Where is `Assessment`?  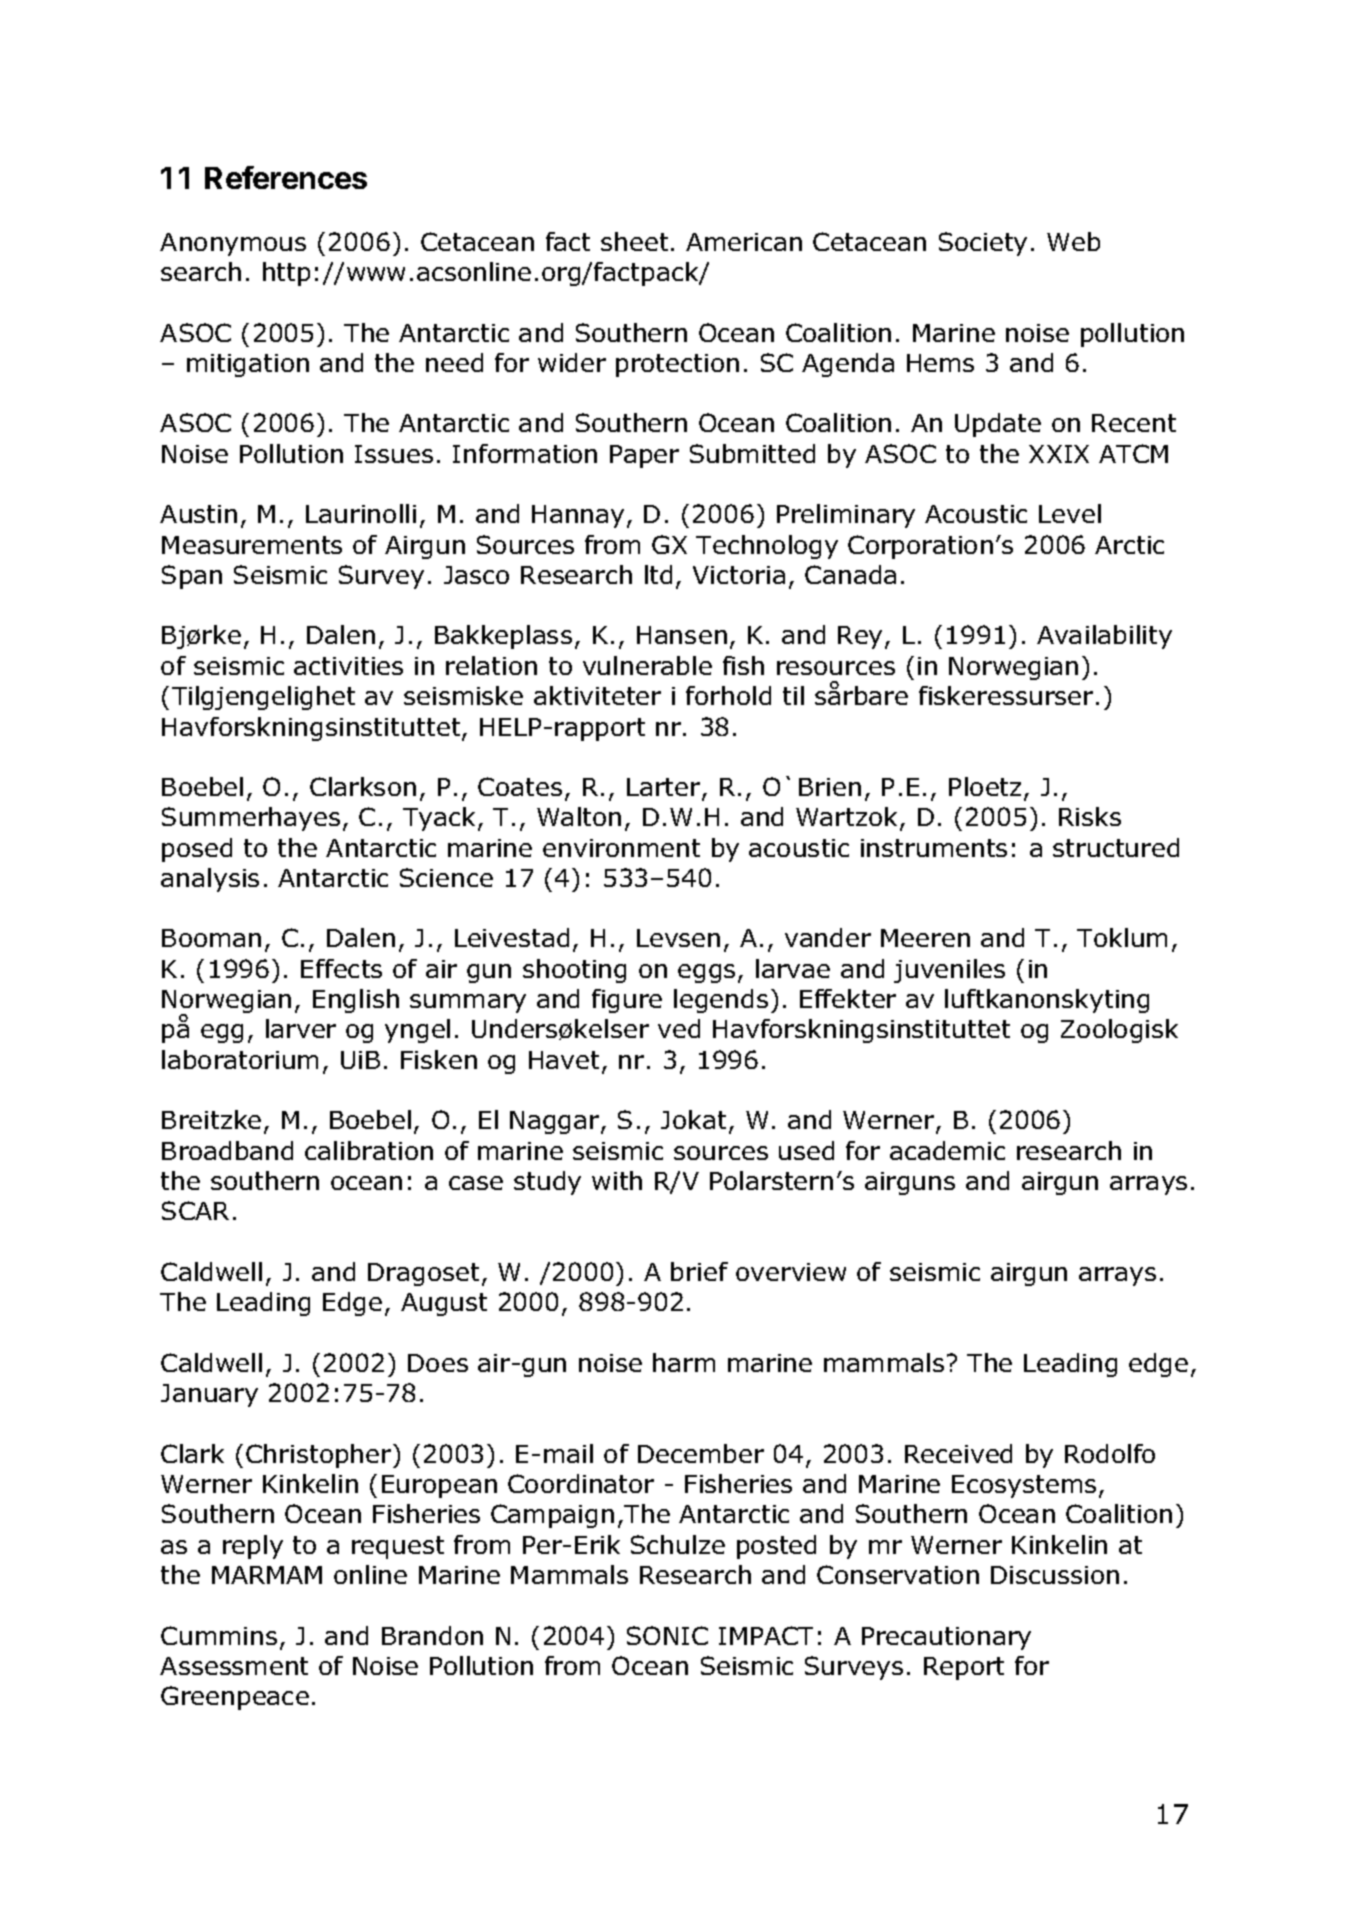
Assessment is located at coordinates (234, 1666).
